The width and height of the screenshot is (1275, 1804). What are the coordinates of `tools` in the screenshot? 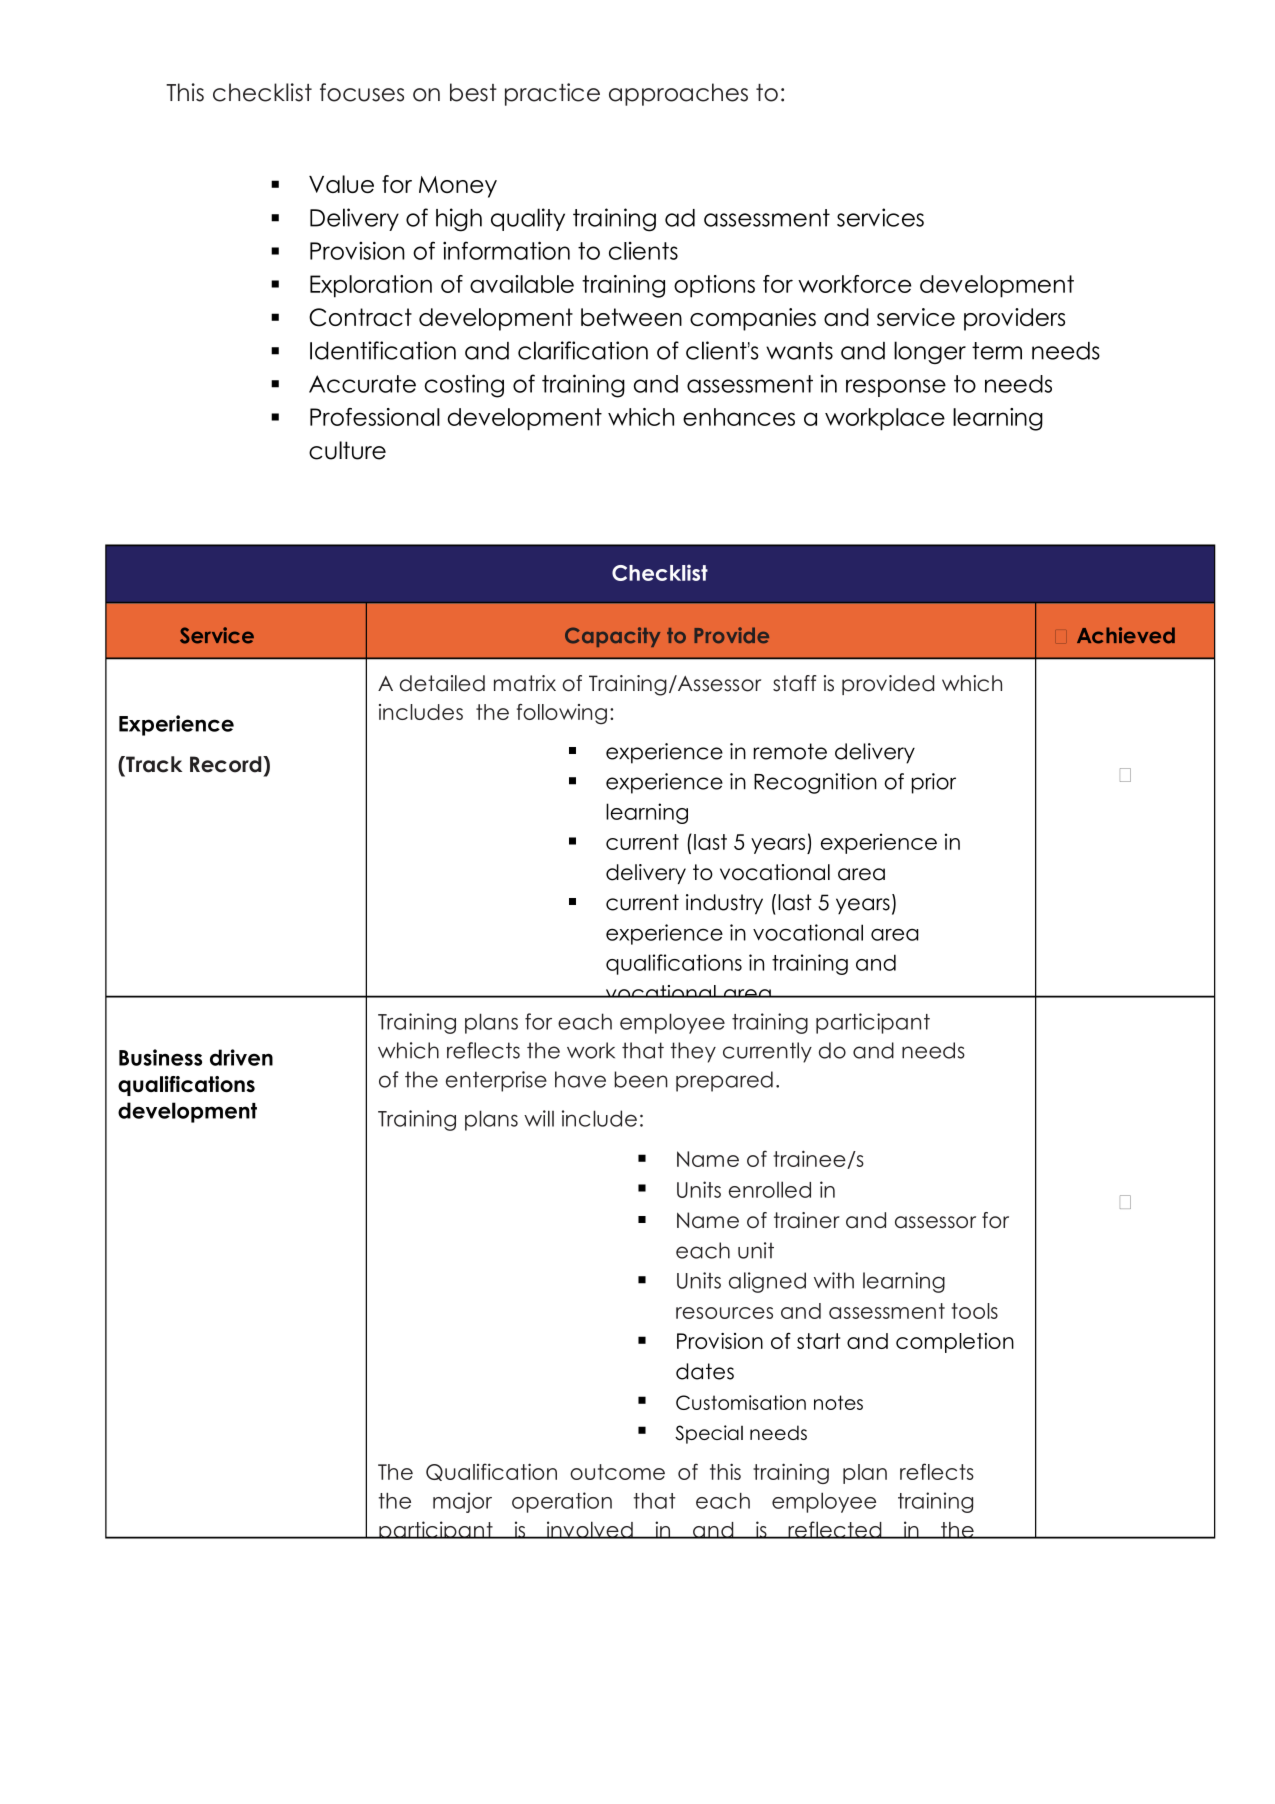 It's located at (975, 1311).
